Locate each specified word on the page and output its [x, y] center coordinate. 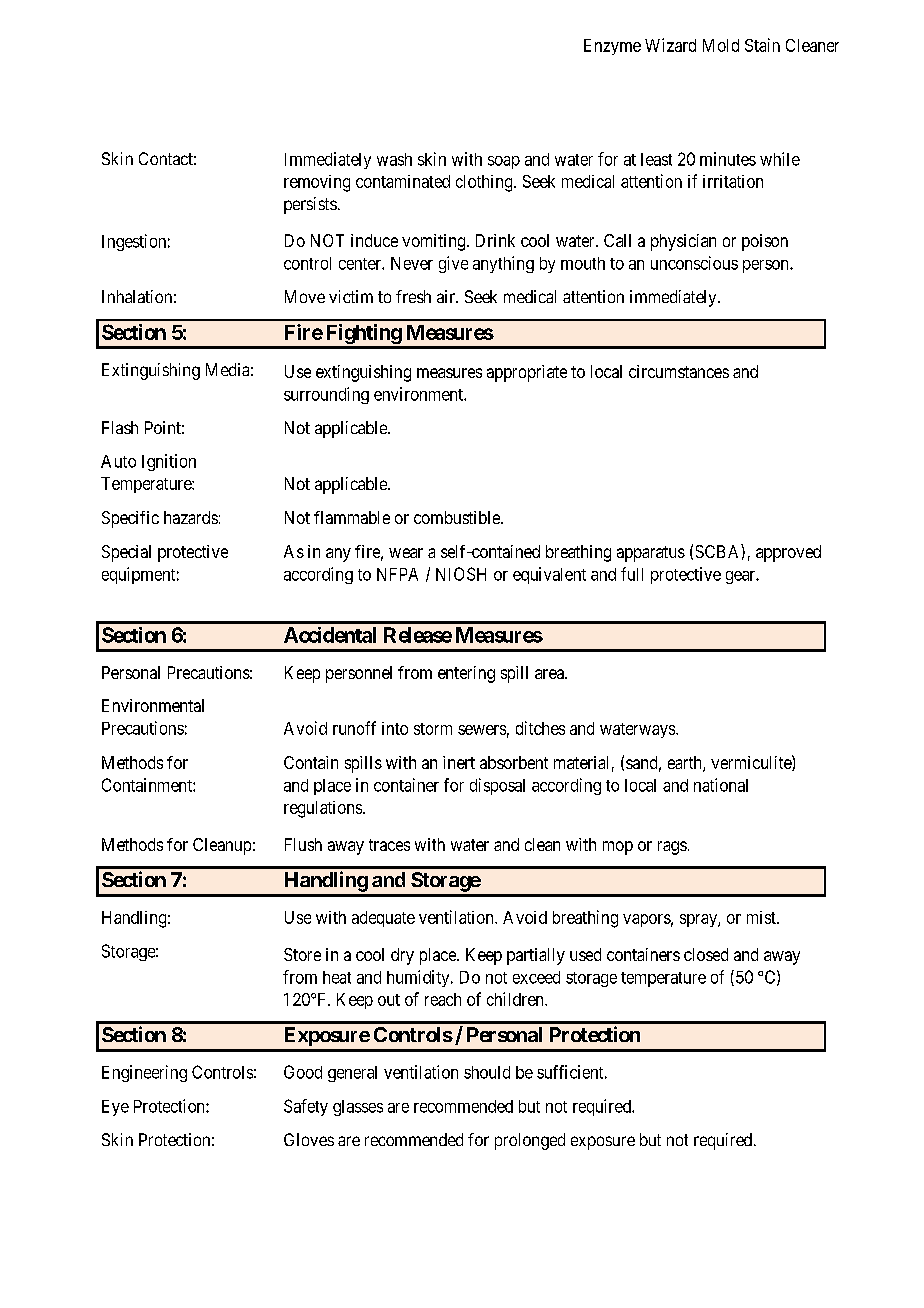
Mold [721, 45]
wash [394, 159]
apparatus [651, 554]
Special [126, 553]
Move [305, 296]
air [447, 296]
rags [672, 848]
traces [389, 845]
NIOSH [461, 574]
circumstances [679, 371]
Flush [303, 844]
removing [317, 183]
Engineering [144, 1073]
